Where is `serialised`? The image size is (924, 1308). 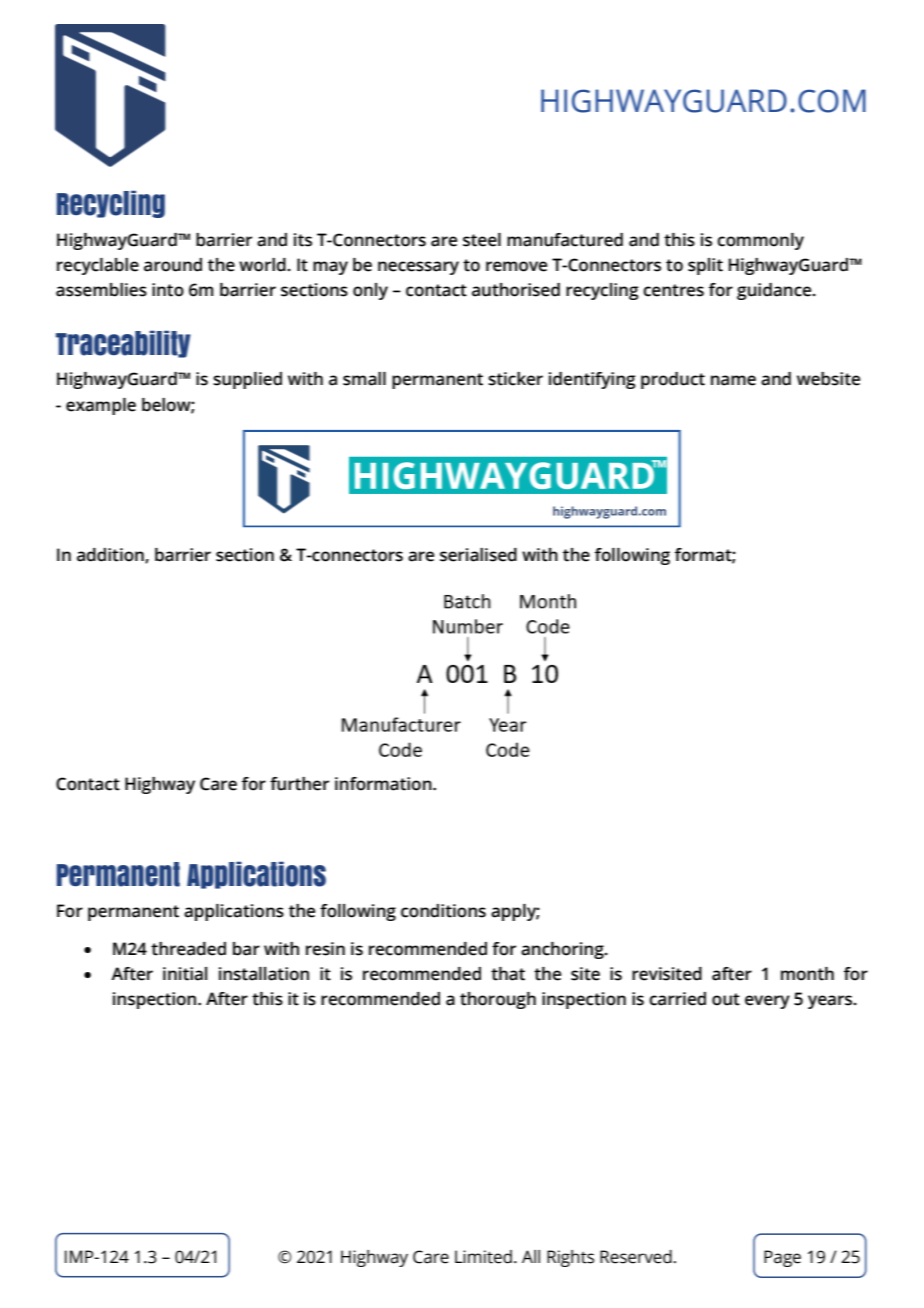
serialised is located at coordinates (478, 555).
